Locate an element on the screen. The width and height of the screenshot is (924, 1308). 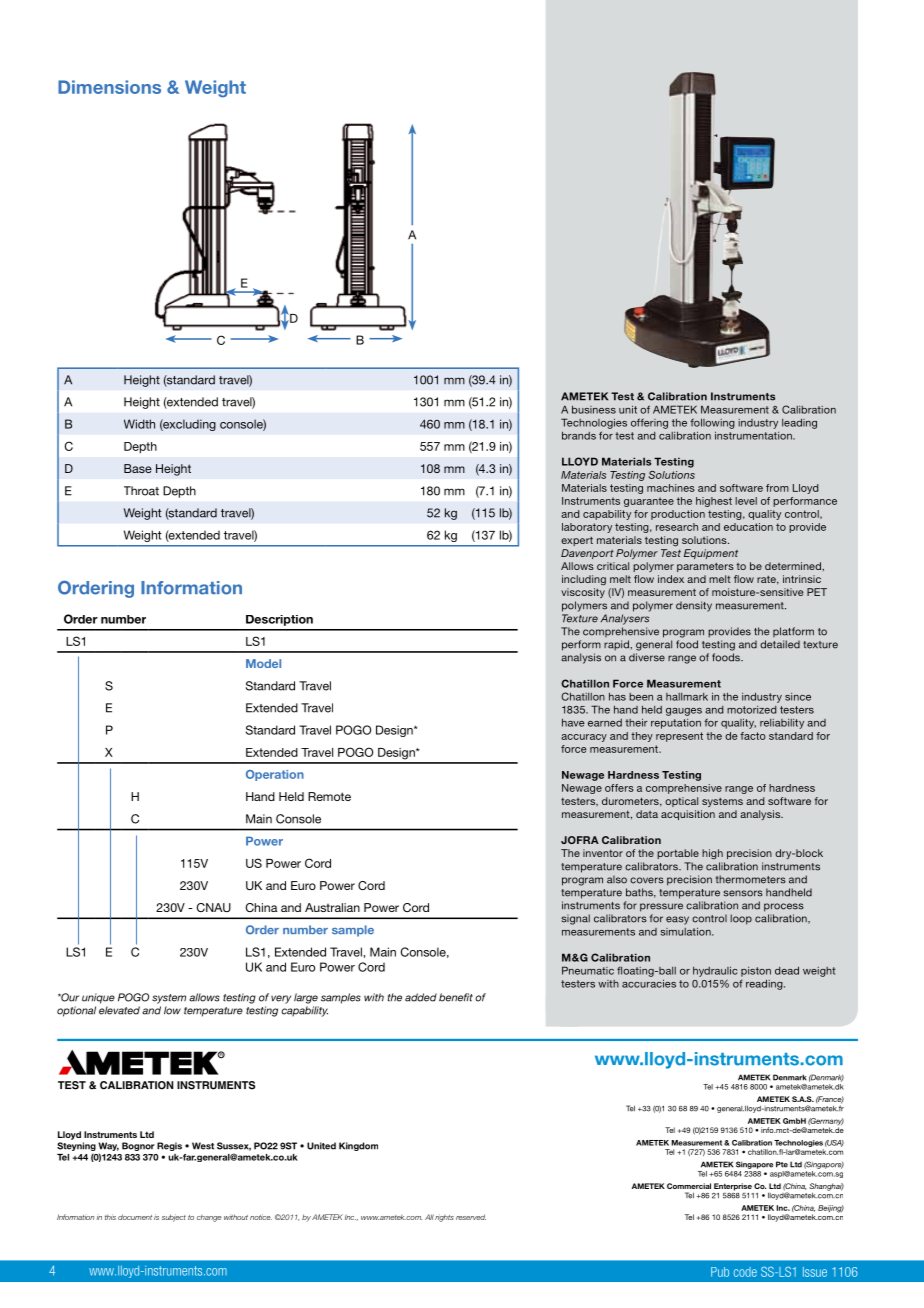
optical is located at coordinates (681, 802).
